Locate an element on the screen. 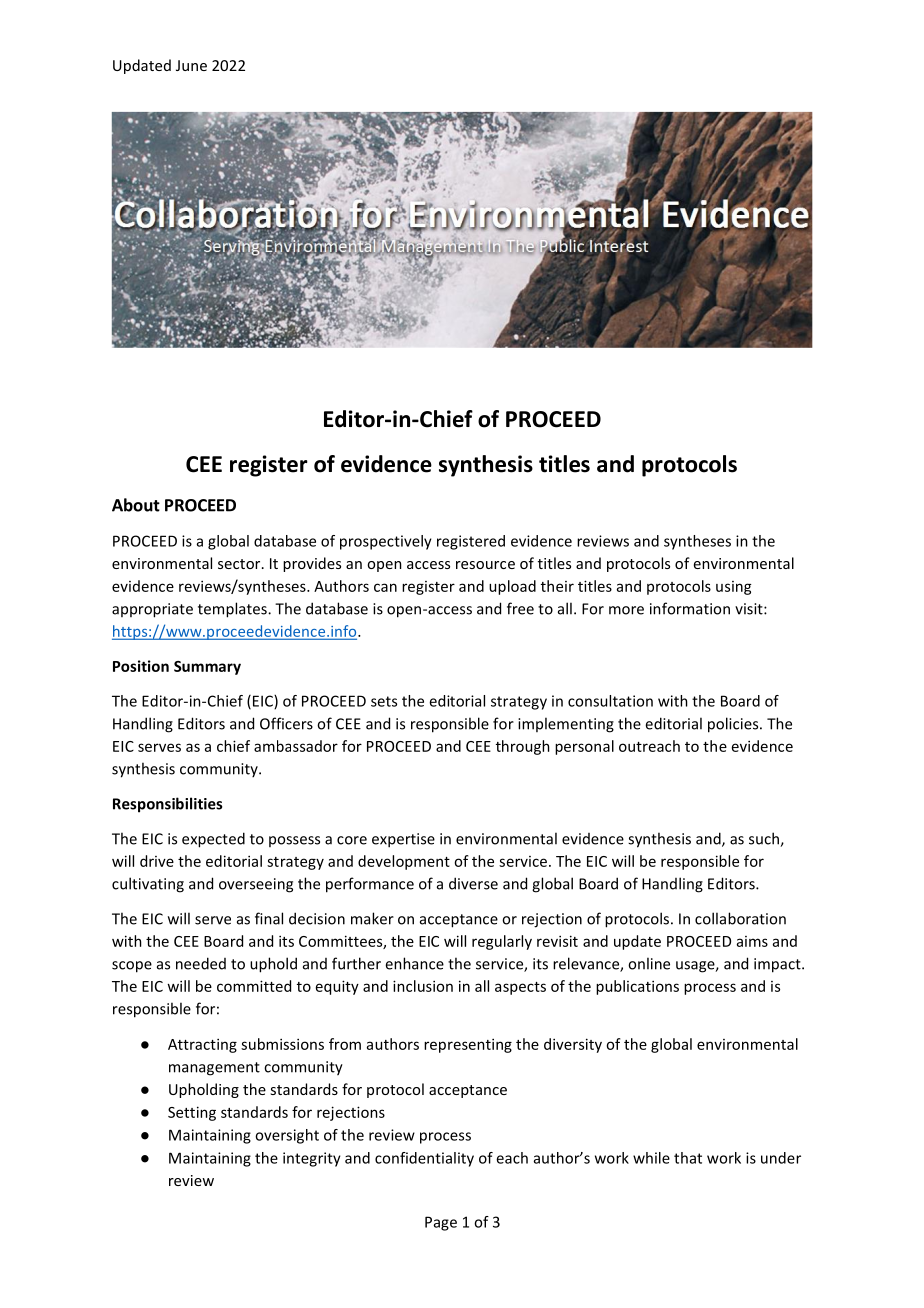 This screenshot has height=1308, width=924. needed is located at coordinates (201, 963).
